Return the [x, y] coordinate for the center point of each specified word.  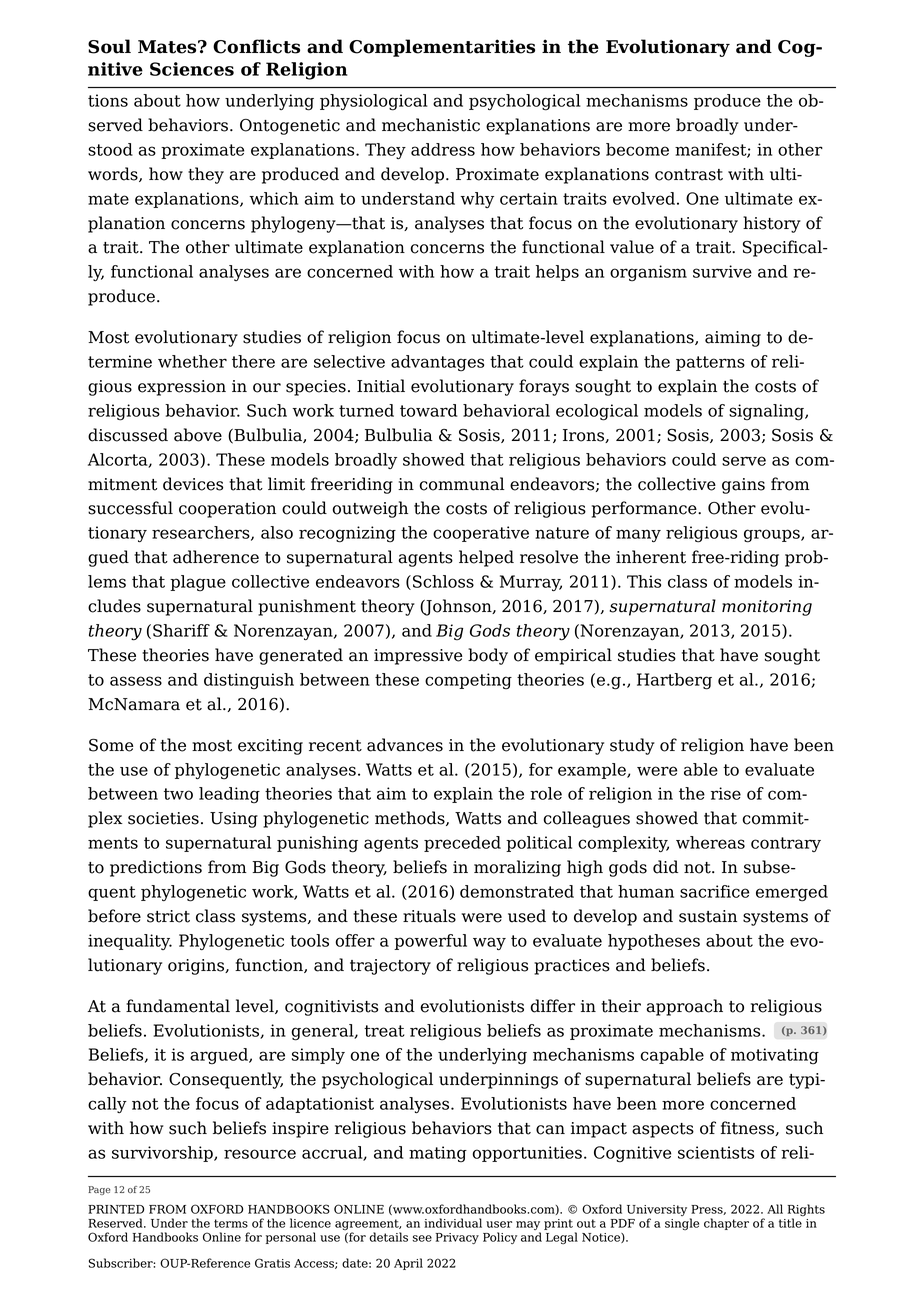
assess [136, 681]
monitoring [767, 608]
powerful [430, 942]
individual [453, 1223]
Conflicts [256, 46]
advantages [437, 363]
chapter [726, 1224]
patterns [710, 363]
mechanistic [431, 125]
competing [468, 681]
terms [231, 1223]
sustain [708, 916]
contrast [689, 175]
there [253, 361]
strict [168, 916]
